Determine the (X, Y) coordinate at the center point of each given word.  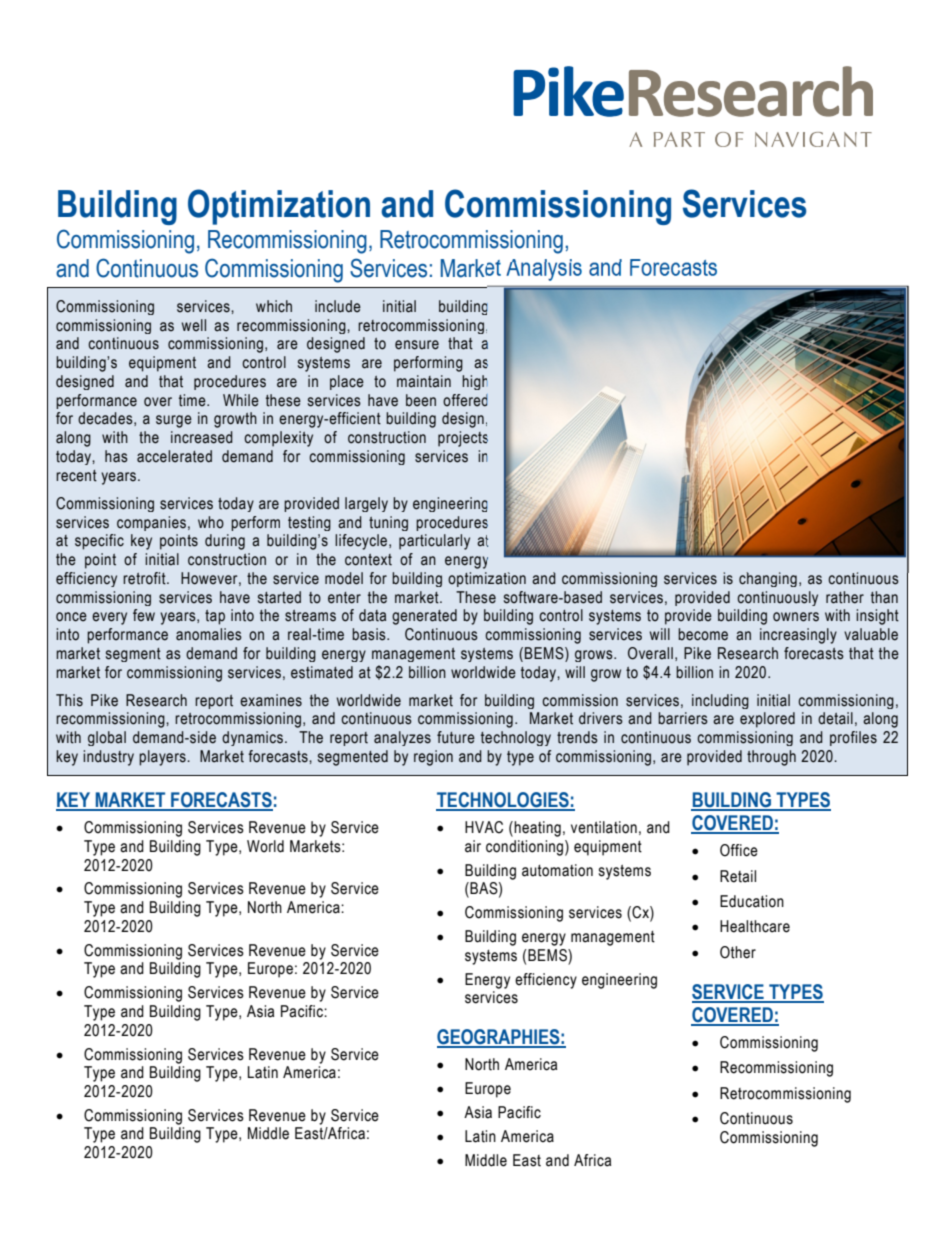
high (474, 382)
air (473, 846)
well (194, 325)
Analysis (544, 270)
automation (557, 870)
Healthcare (755, 926)
